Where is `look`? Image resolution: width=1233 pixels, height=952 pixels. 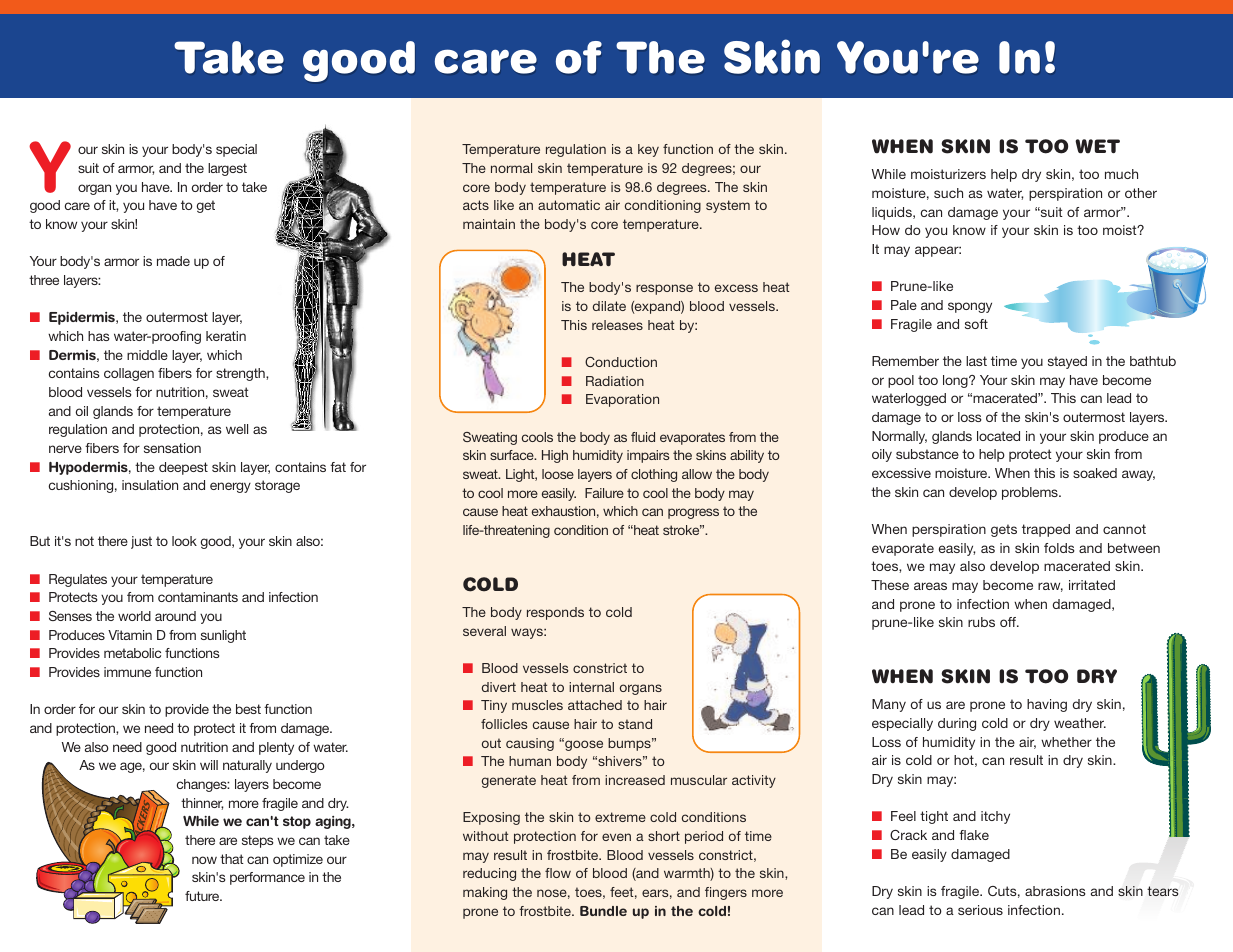 look is located at coordinates (184, 541).
